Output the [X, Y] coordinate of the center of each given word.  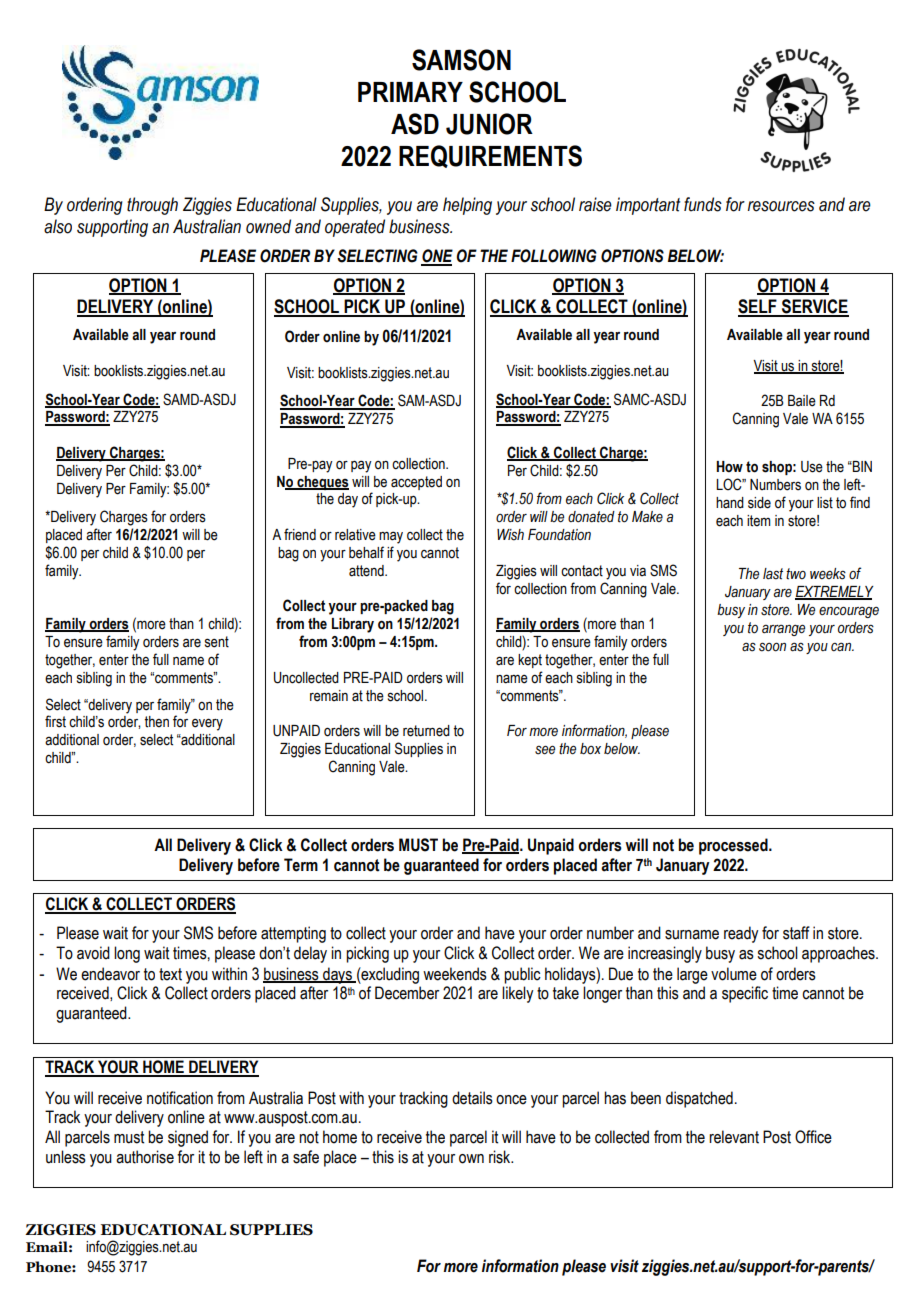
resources [781, 206]
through [152, 206]
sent [217, 642]
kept [530, 661]
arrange [783, 630]
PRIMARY [410, 92]
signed [188, 1138]
